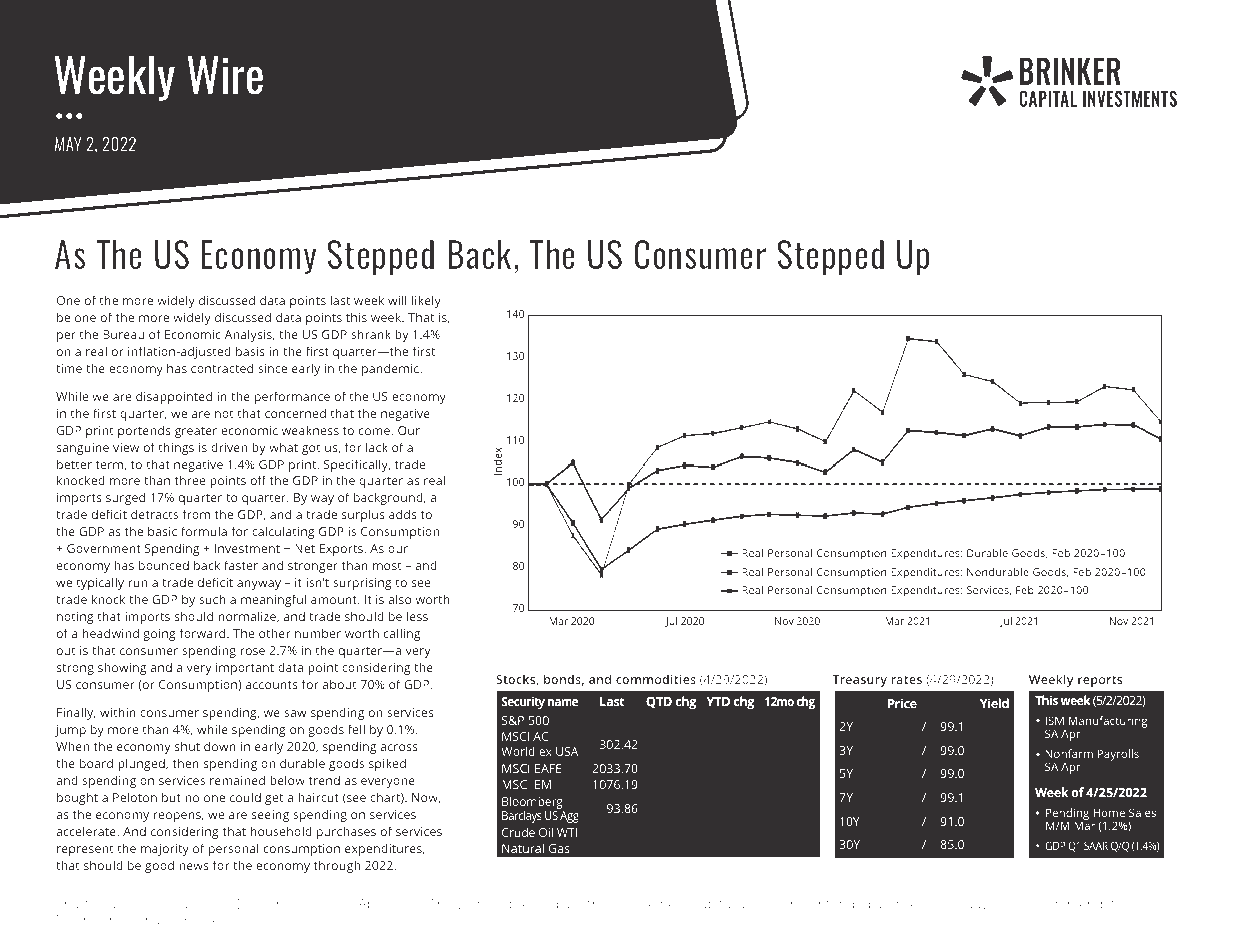 This image has width=1233, height=952. What do you see at coordinates (985, 904) in the image?
I see `advice` at bounding box center [985, 904].
